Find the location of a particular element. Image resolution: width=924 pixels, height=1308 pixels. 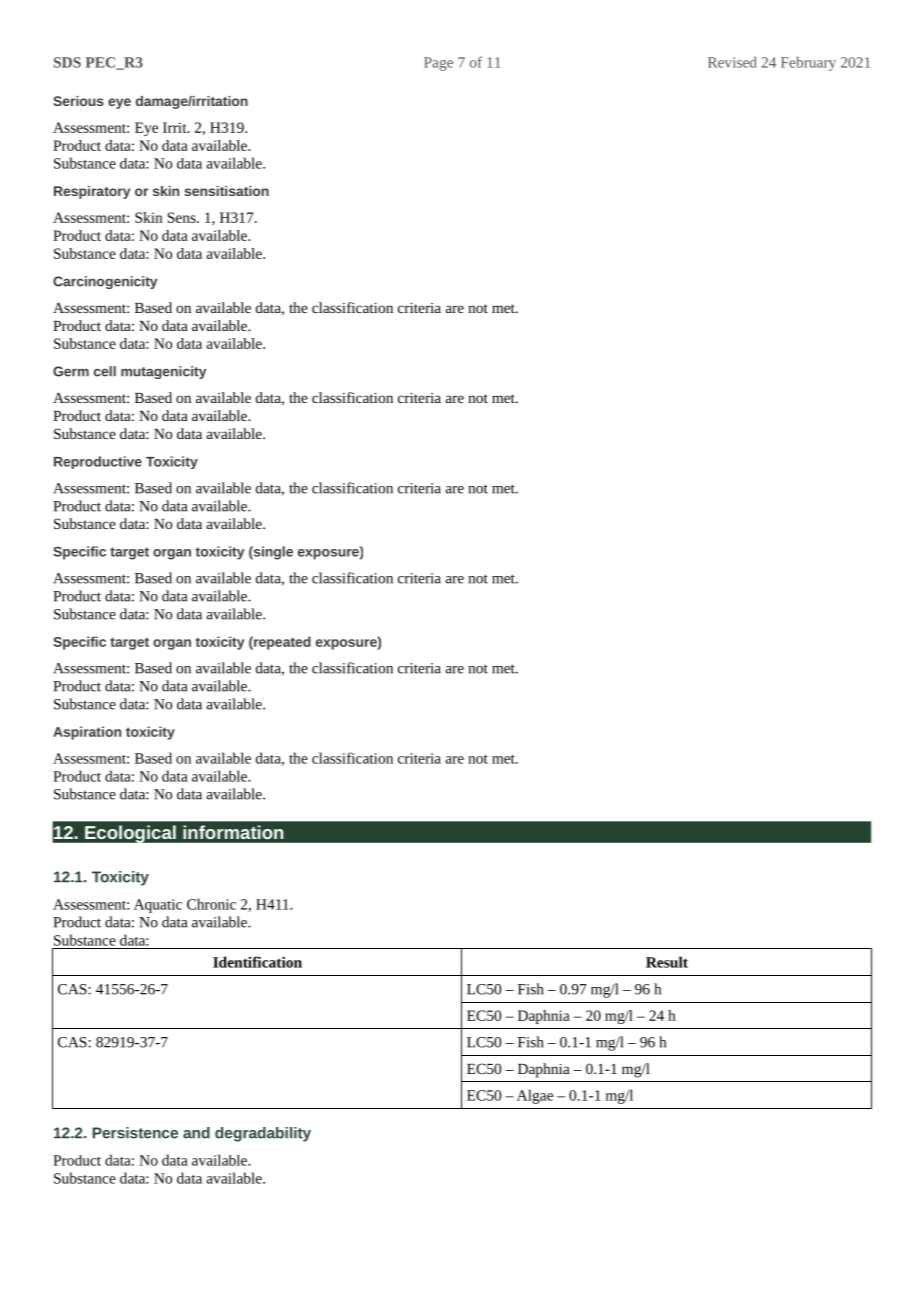

Aspiration is located at coordinates (87, 733).
